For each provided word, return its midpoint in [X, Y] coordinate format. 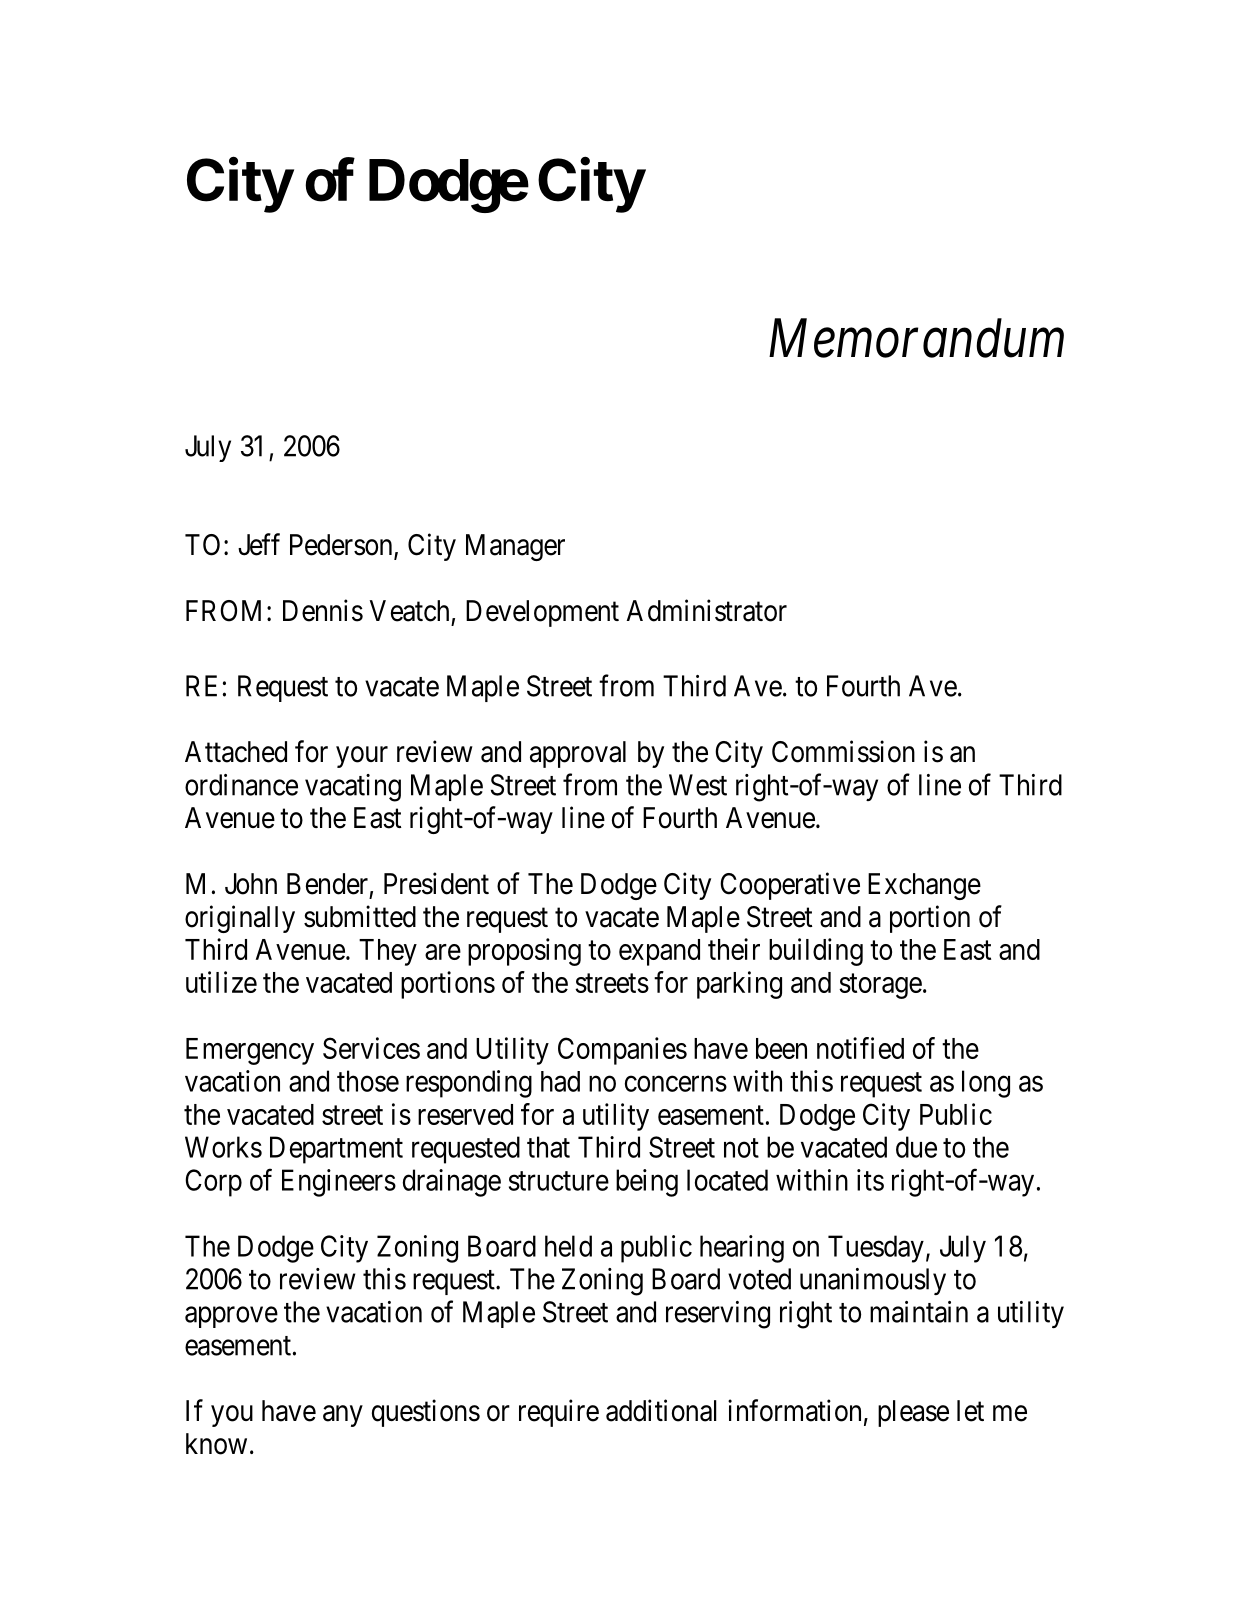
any [343, 1416]
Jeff [259, 544]
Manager [515, 547]
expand [659, 952]
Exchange [924, 886]
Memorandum [916, 338]
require [559, 1413]
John [251, 884]
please [913, 1413]
